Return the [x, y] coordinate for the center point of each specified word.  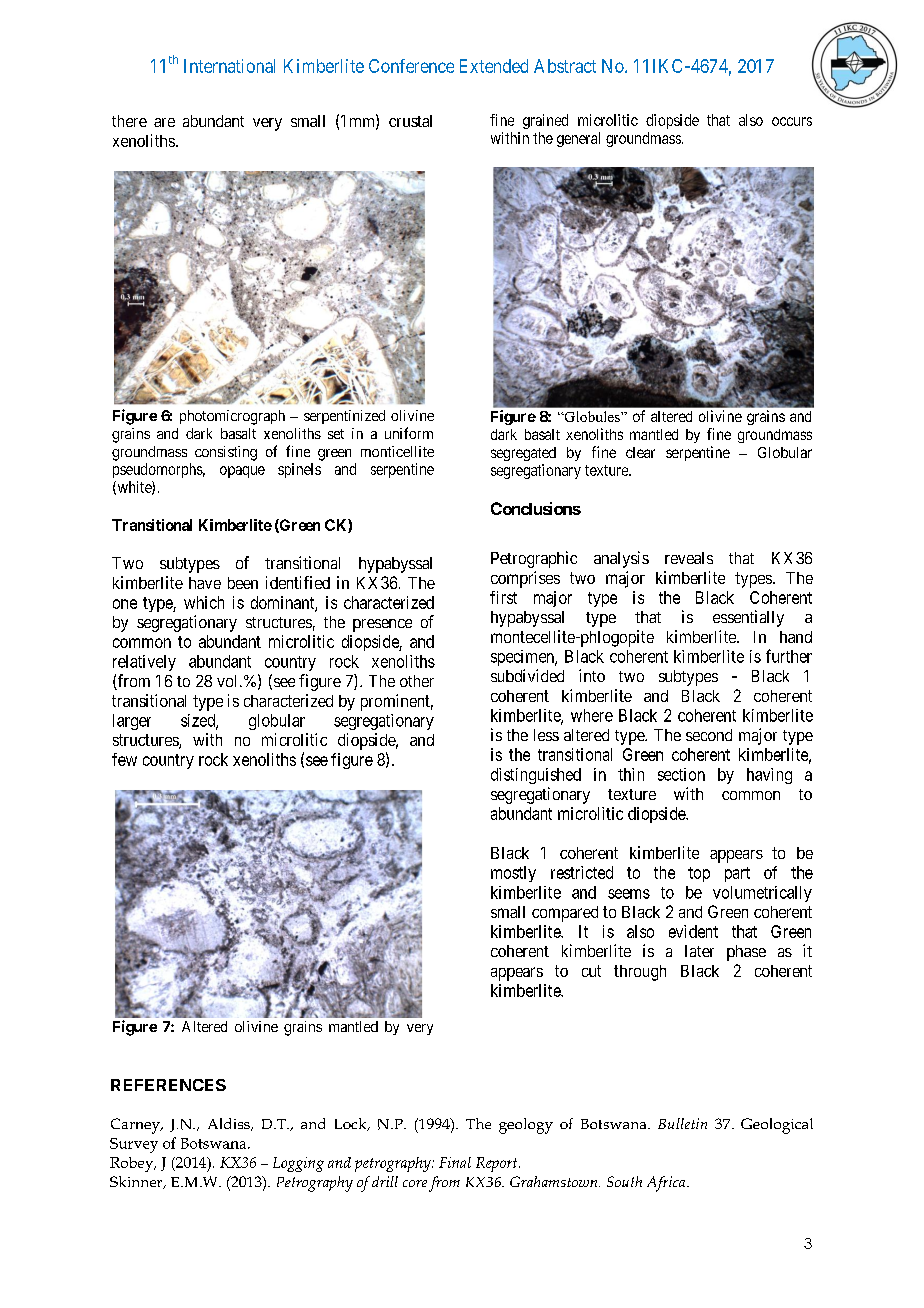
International [229, 66]
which [204, 602]
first [503, 597]
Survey [134, 1145]
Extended [494, 66]
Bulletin [682, 1123]
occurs [792, 121]
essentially [748, 618]
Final [455, 1162]
